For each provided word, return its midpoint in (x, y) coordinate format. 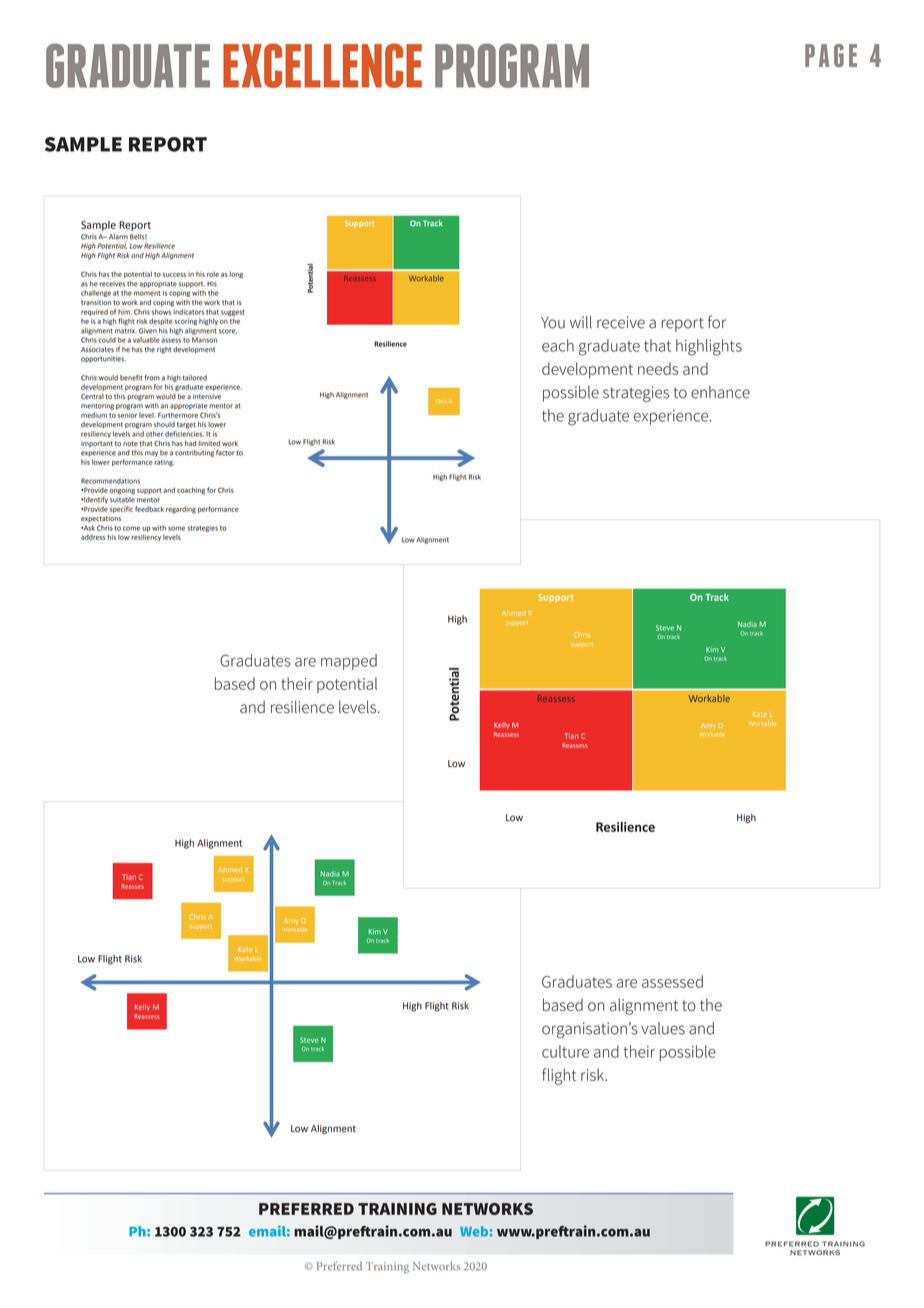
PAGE (831, 55)
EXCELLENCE (322, 65)
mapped (349, 662)
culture (565, 1051)
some (176, 528)
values (663, 1028)
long (236, 275)
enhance (720, 392)
